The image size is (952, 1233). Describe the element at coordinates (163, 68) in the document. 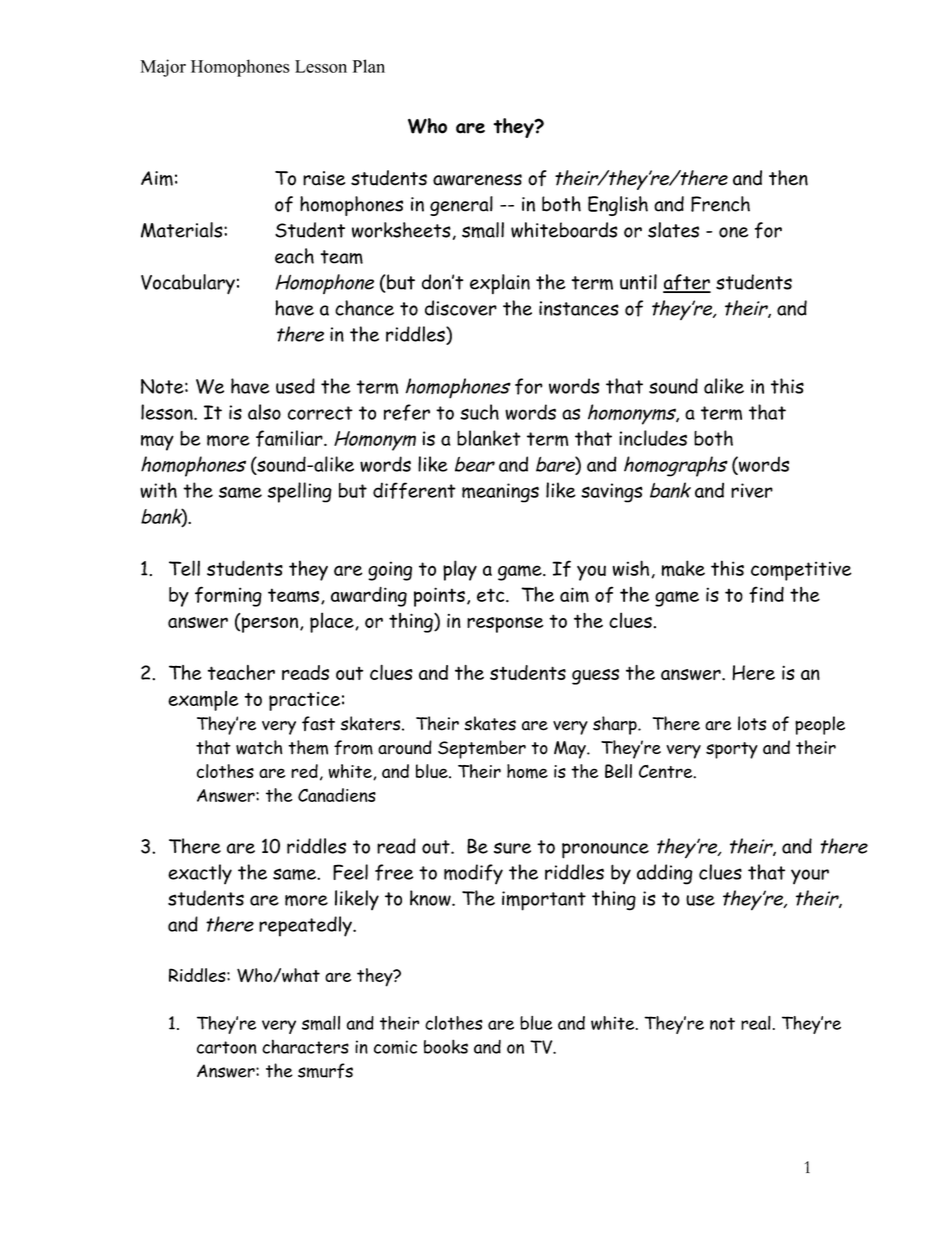

I see `Major` at that location.
